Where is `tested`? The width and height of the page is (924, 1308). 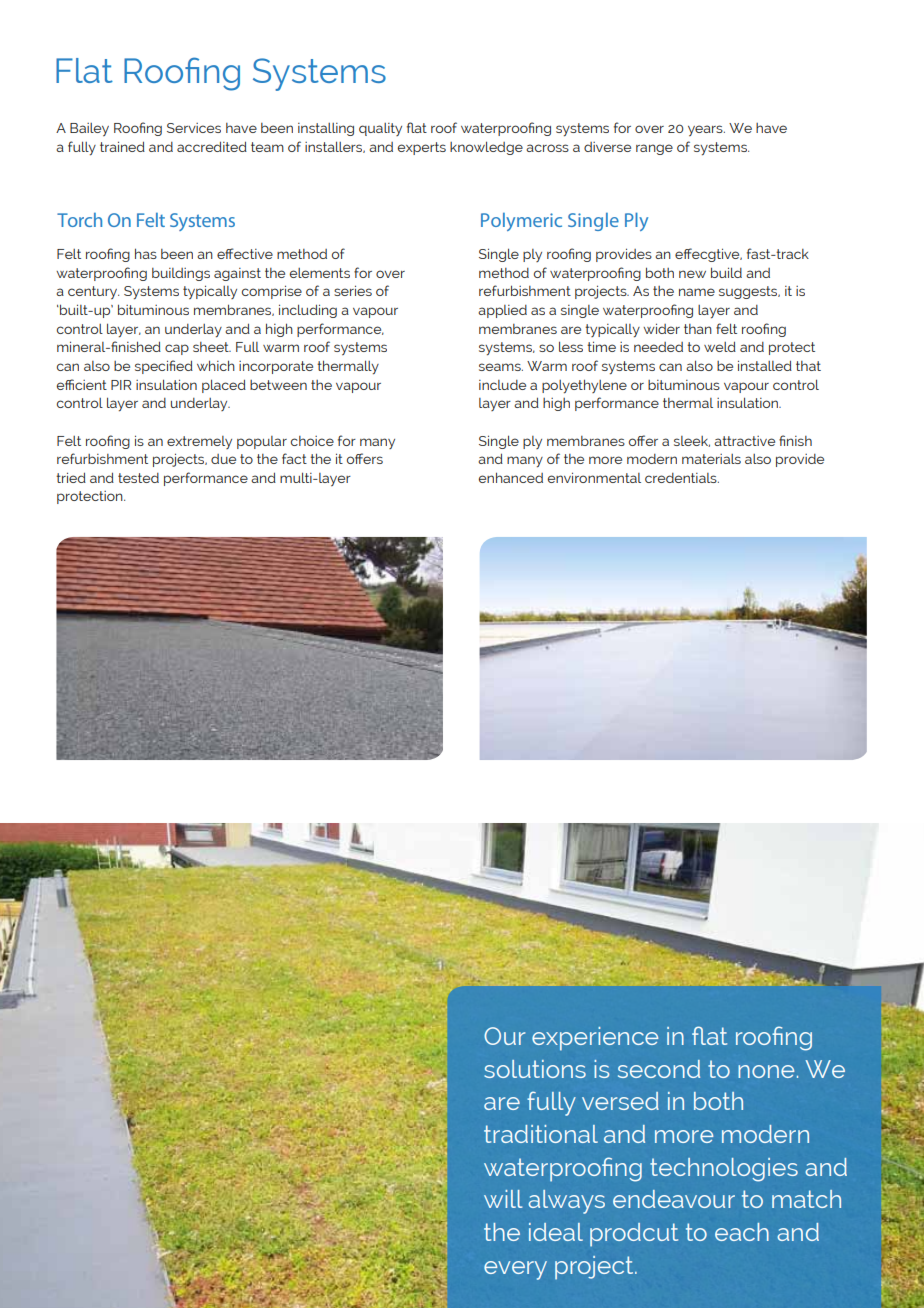
tested is located at coordinates (138, 478).
